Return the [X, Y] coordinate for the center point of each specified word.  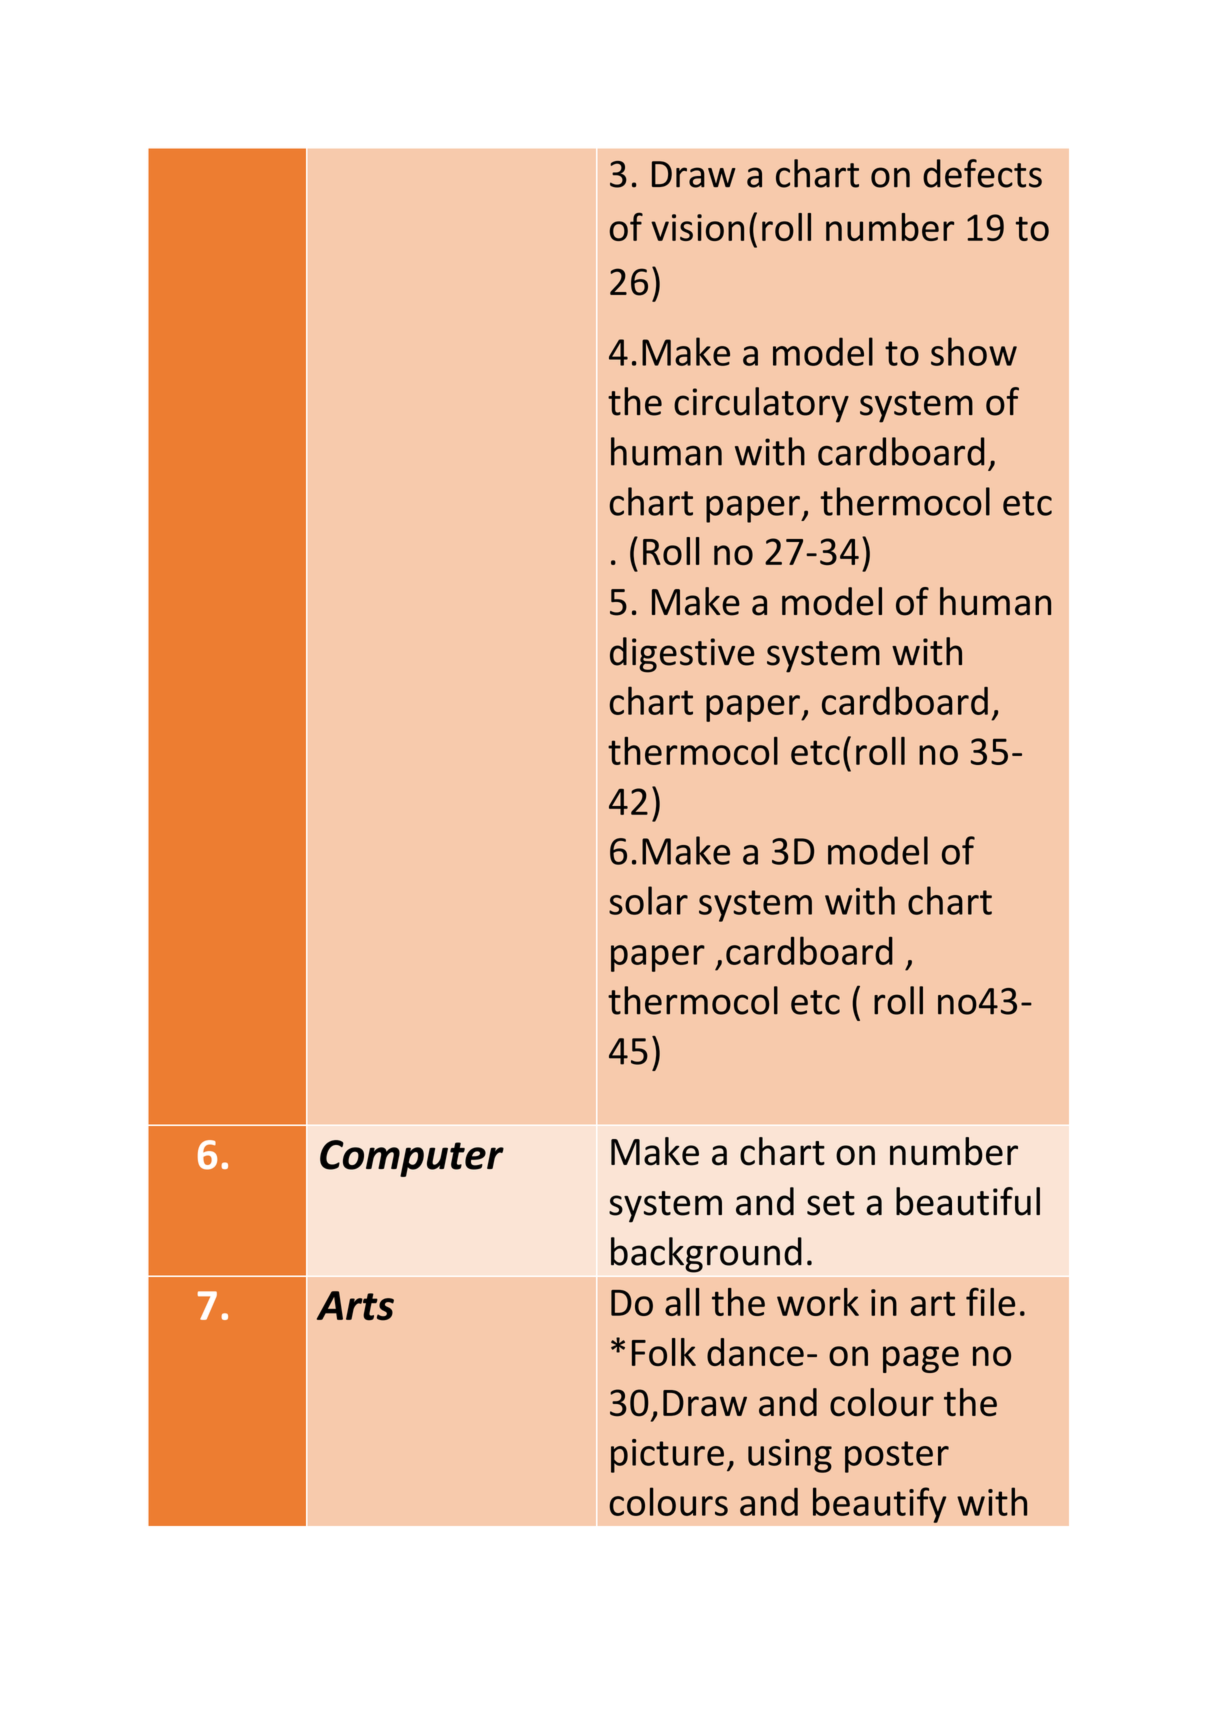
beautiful [968, 1201]
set [831, 1203]
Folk [664, 1352]
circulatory [761, 405]
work [818, 1302]
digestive [682, 655]
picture [667, 1456]
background [706, 1255]
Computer [412, 1158]
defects [982, 173]
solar [648, 900]
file [990, 1301]
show [974, 351]
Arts [355, 1306]
